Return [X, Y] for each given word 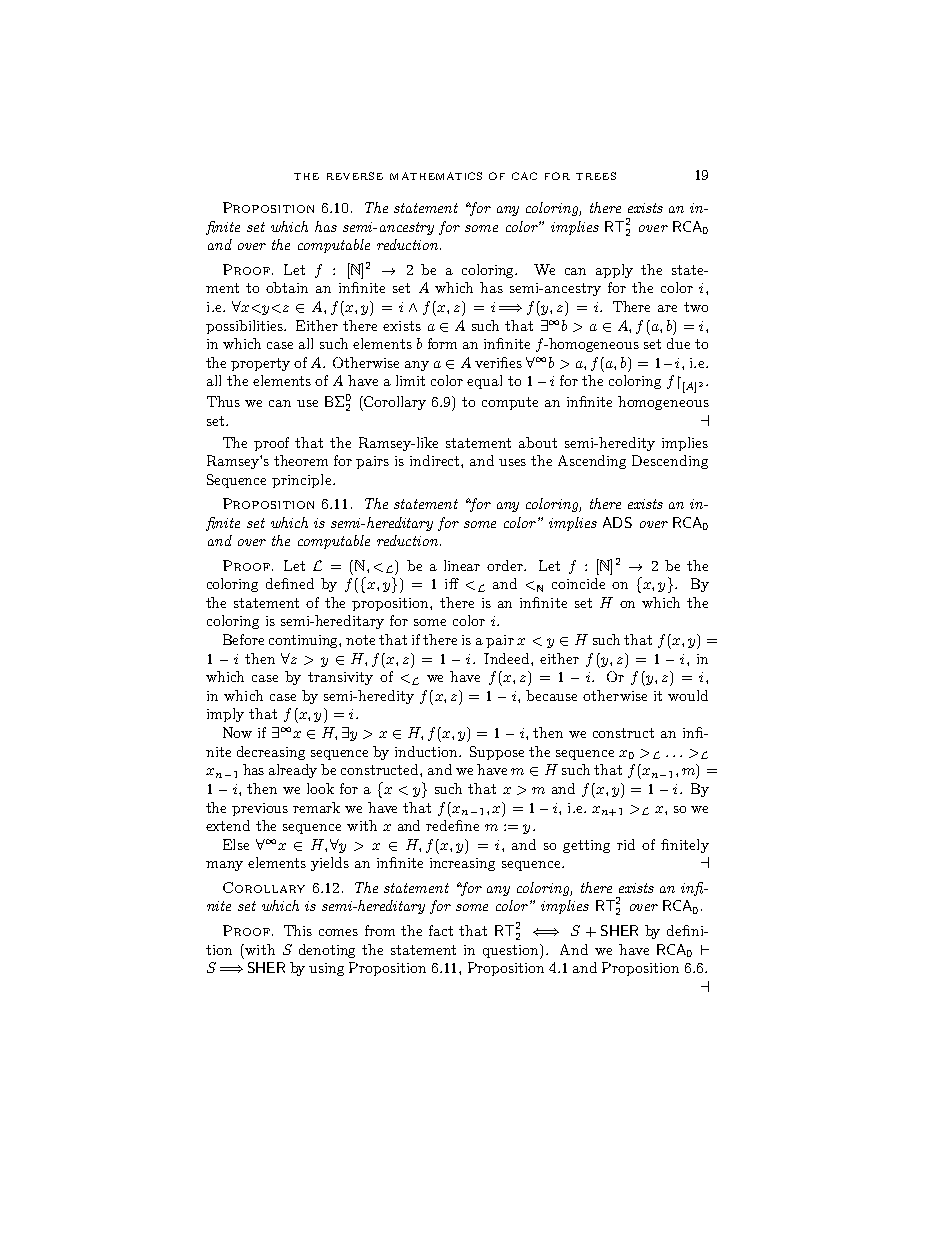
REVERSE [355, 176]
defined [290, 583]
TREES [596, 176]
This [298, 930]
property [260, 364]
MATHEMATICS [436, 176]
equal [484, 382]
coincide [578, 583]
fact [441, 930]
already [293, 771]
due [678, 343]
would [688, 695]
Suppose [497, 753]
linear [462, 565]
